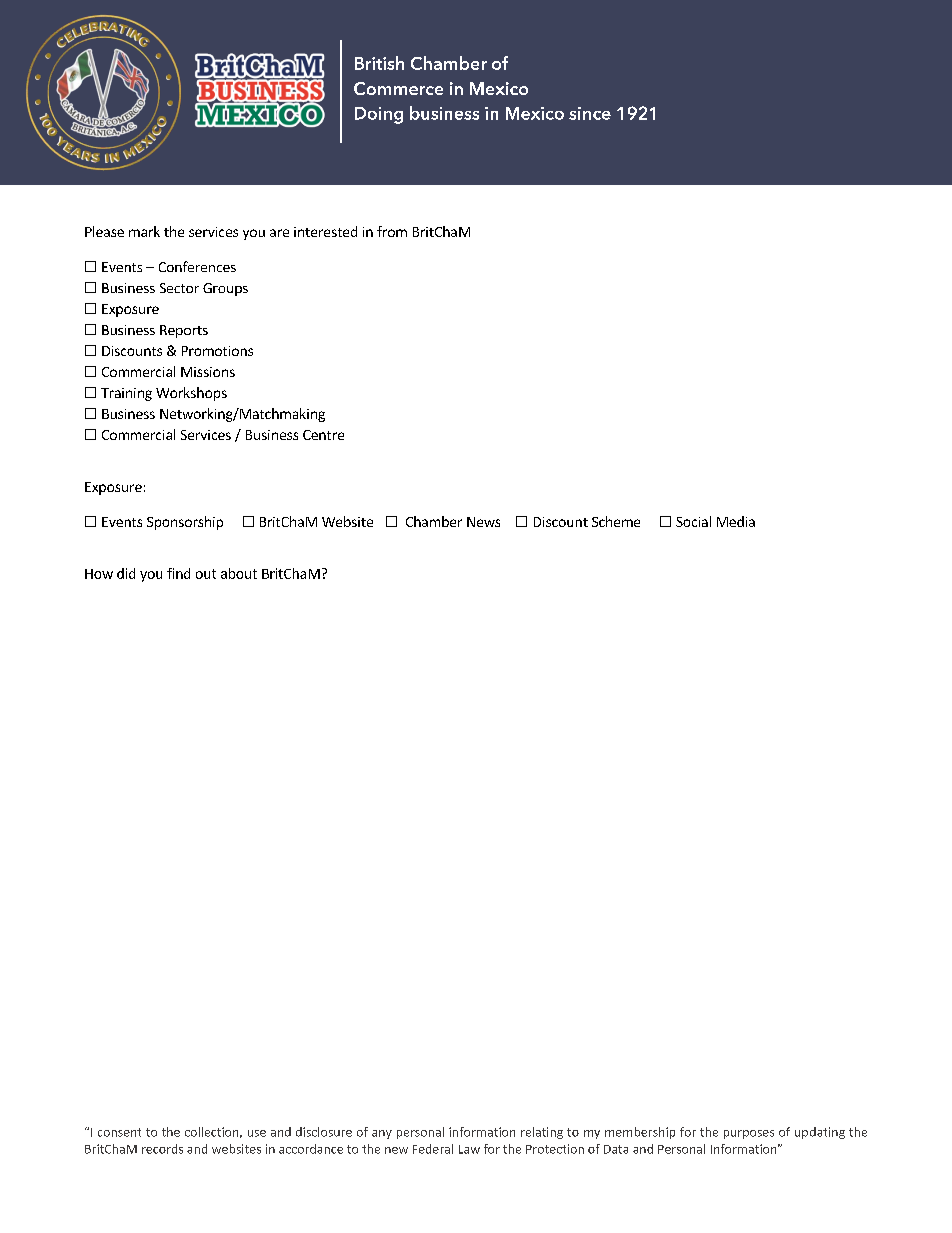 This document has height=1233, width=952. I want to click on News, so click(483, 522).
